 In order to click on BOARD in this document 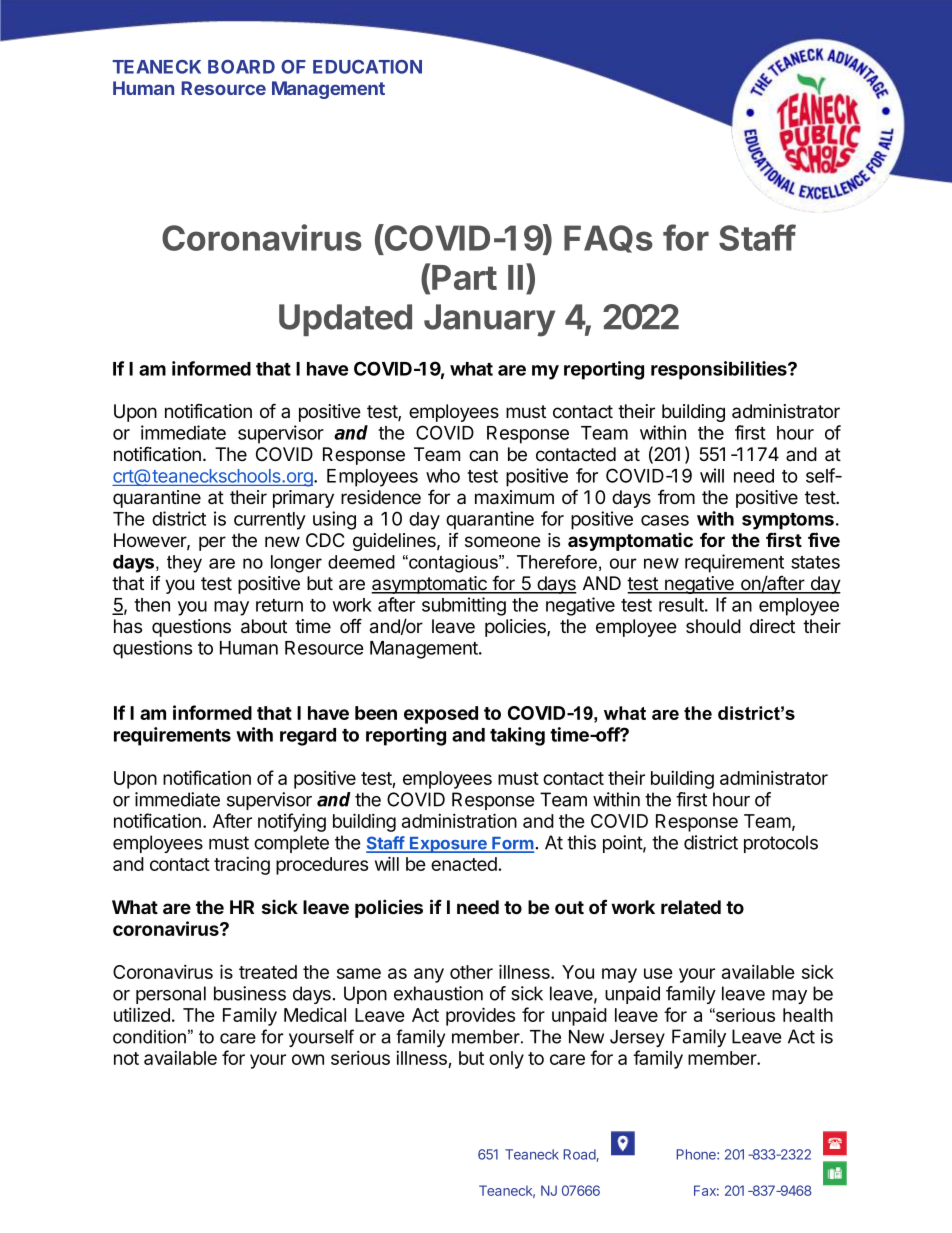, I will do `click(241, 67)`.
